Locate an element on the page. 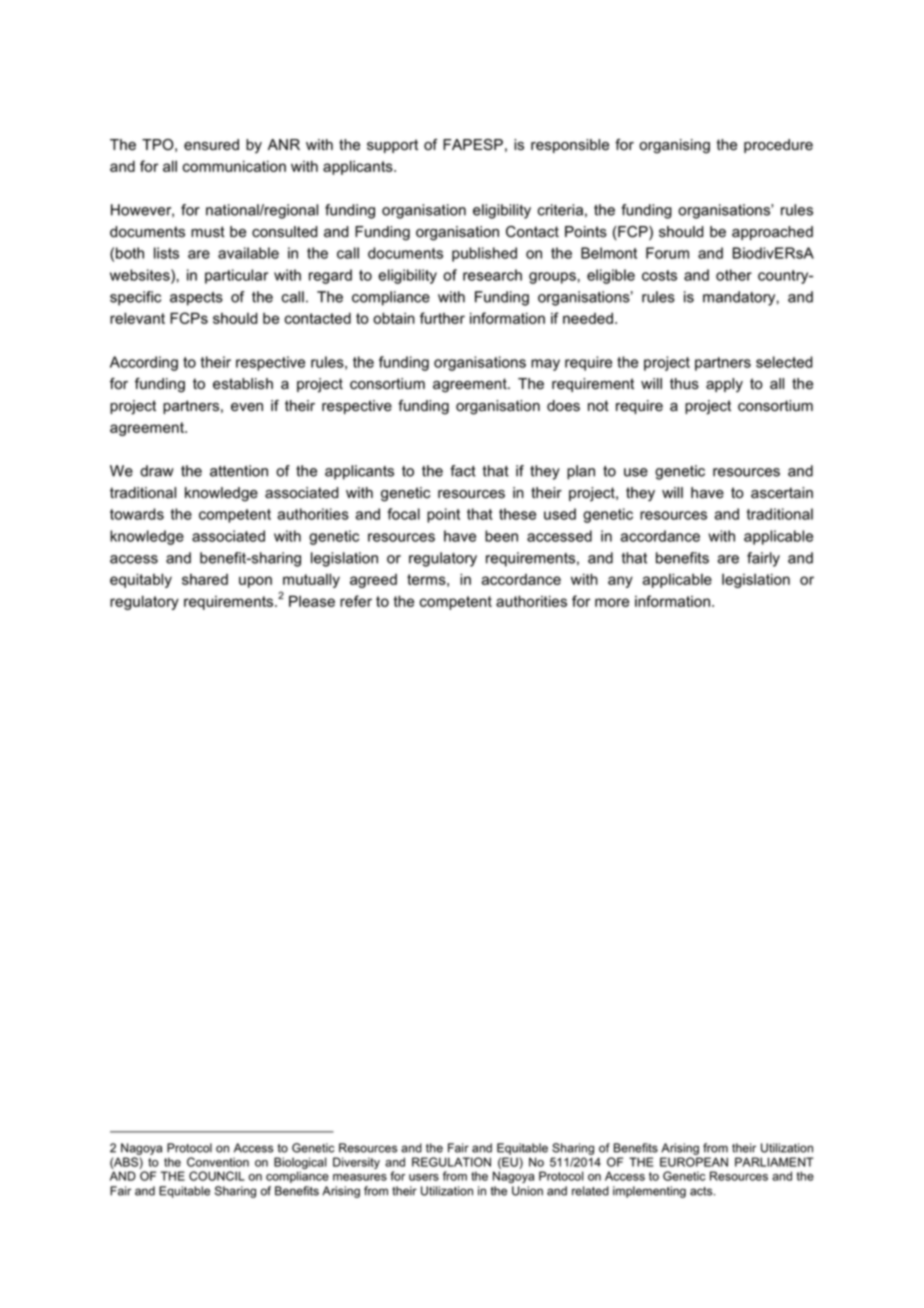  communication is located at coordinates (234, 166).
